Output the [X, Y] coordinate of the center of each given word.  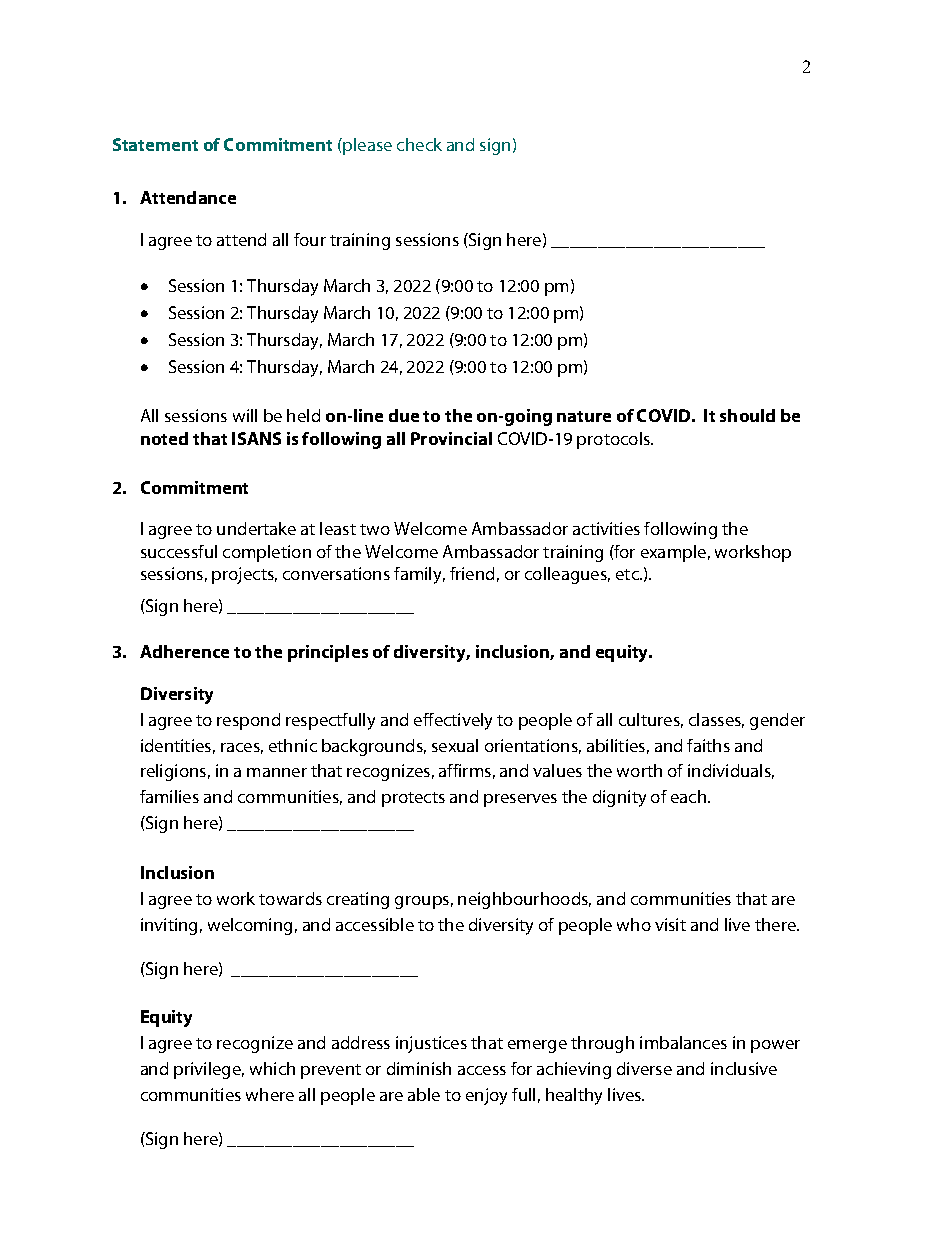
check [419, 144]
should [747, 415]
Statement [155, 144]
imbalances [683, 1042]
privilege [209, 1070]
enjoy [486, 1096]
